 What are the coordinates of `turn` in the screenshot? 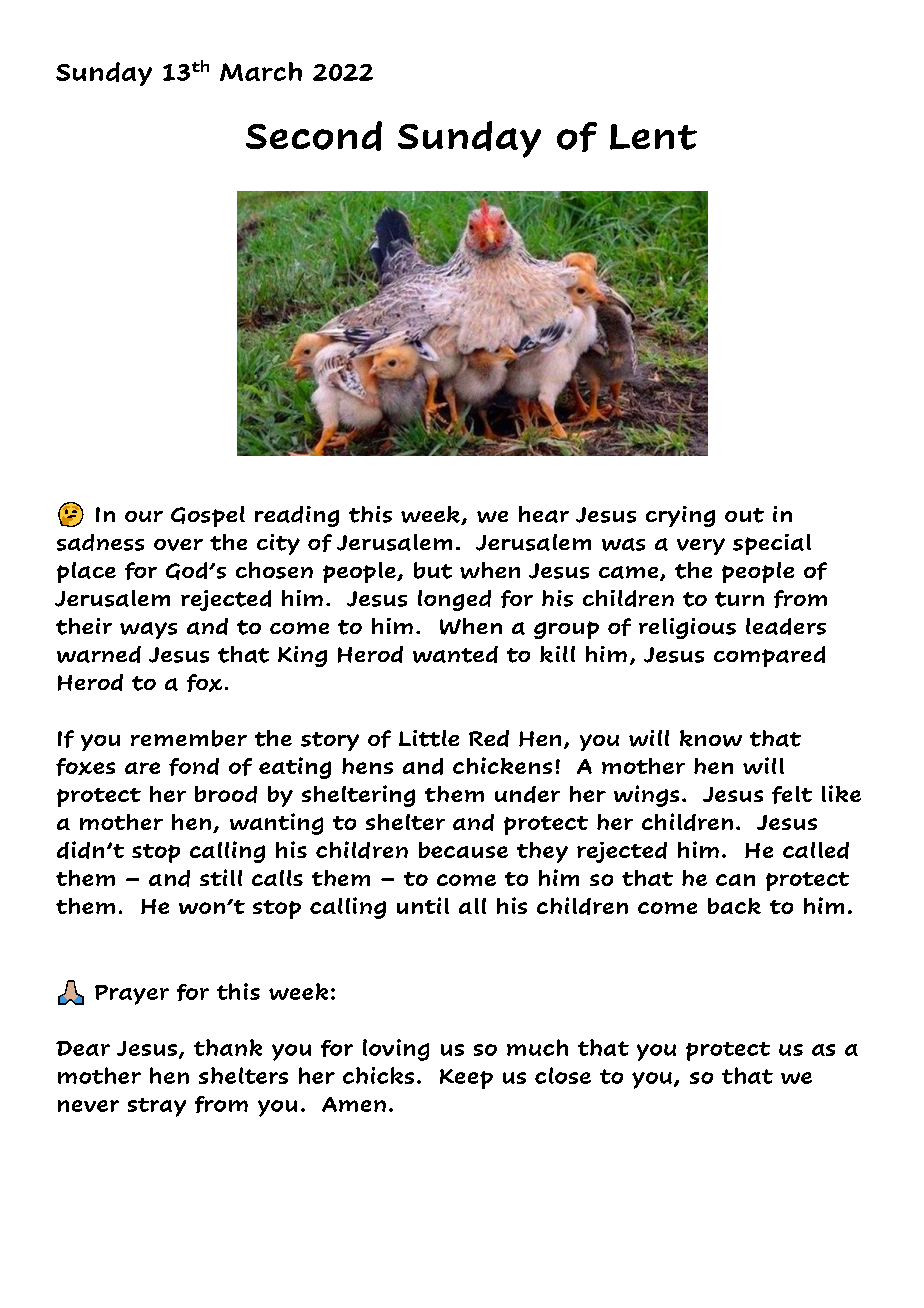 It's located at (739, 599).
